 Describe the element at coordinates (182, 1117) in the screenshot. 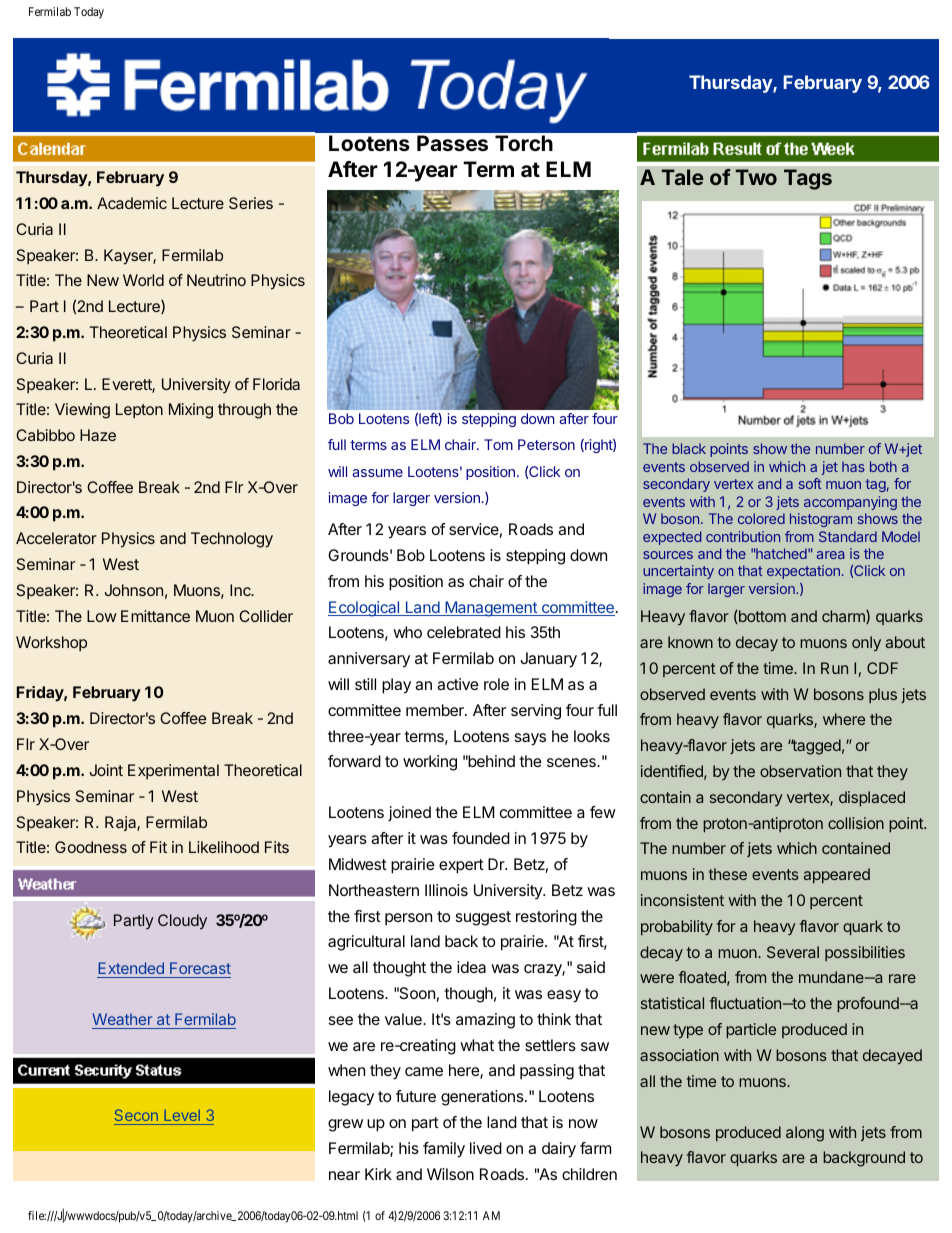

I see `Level` at that location.
